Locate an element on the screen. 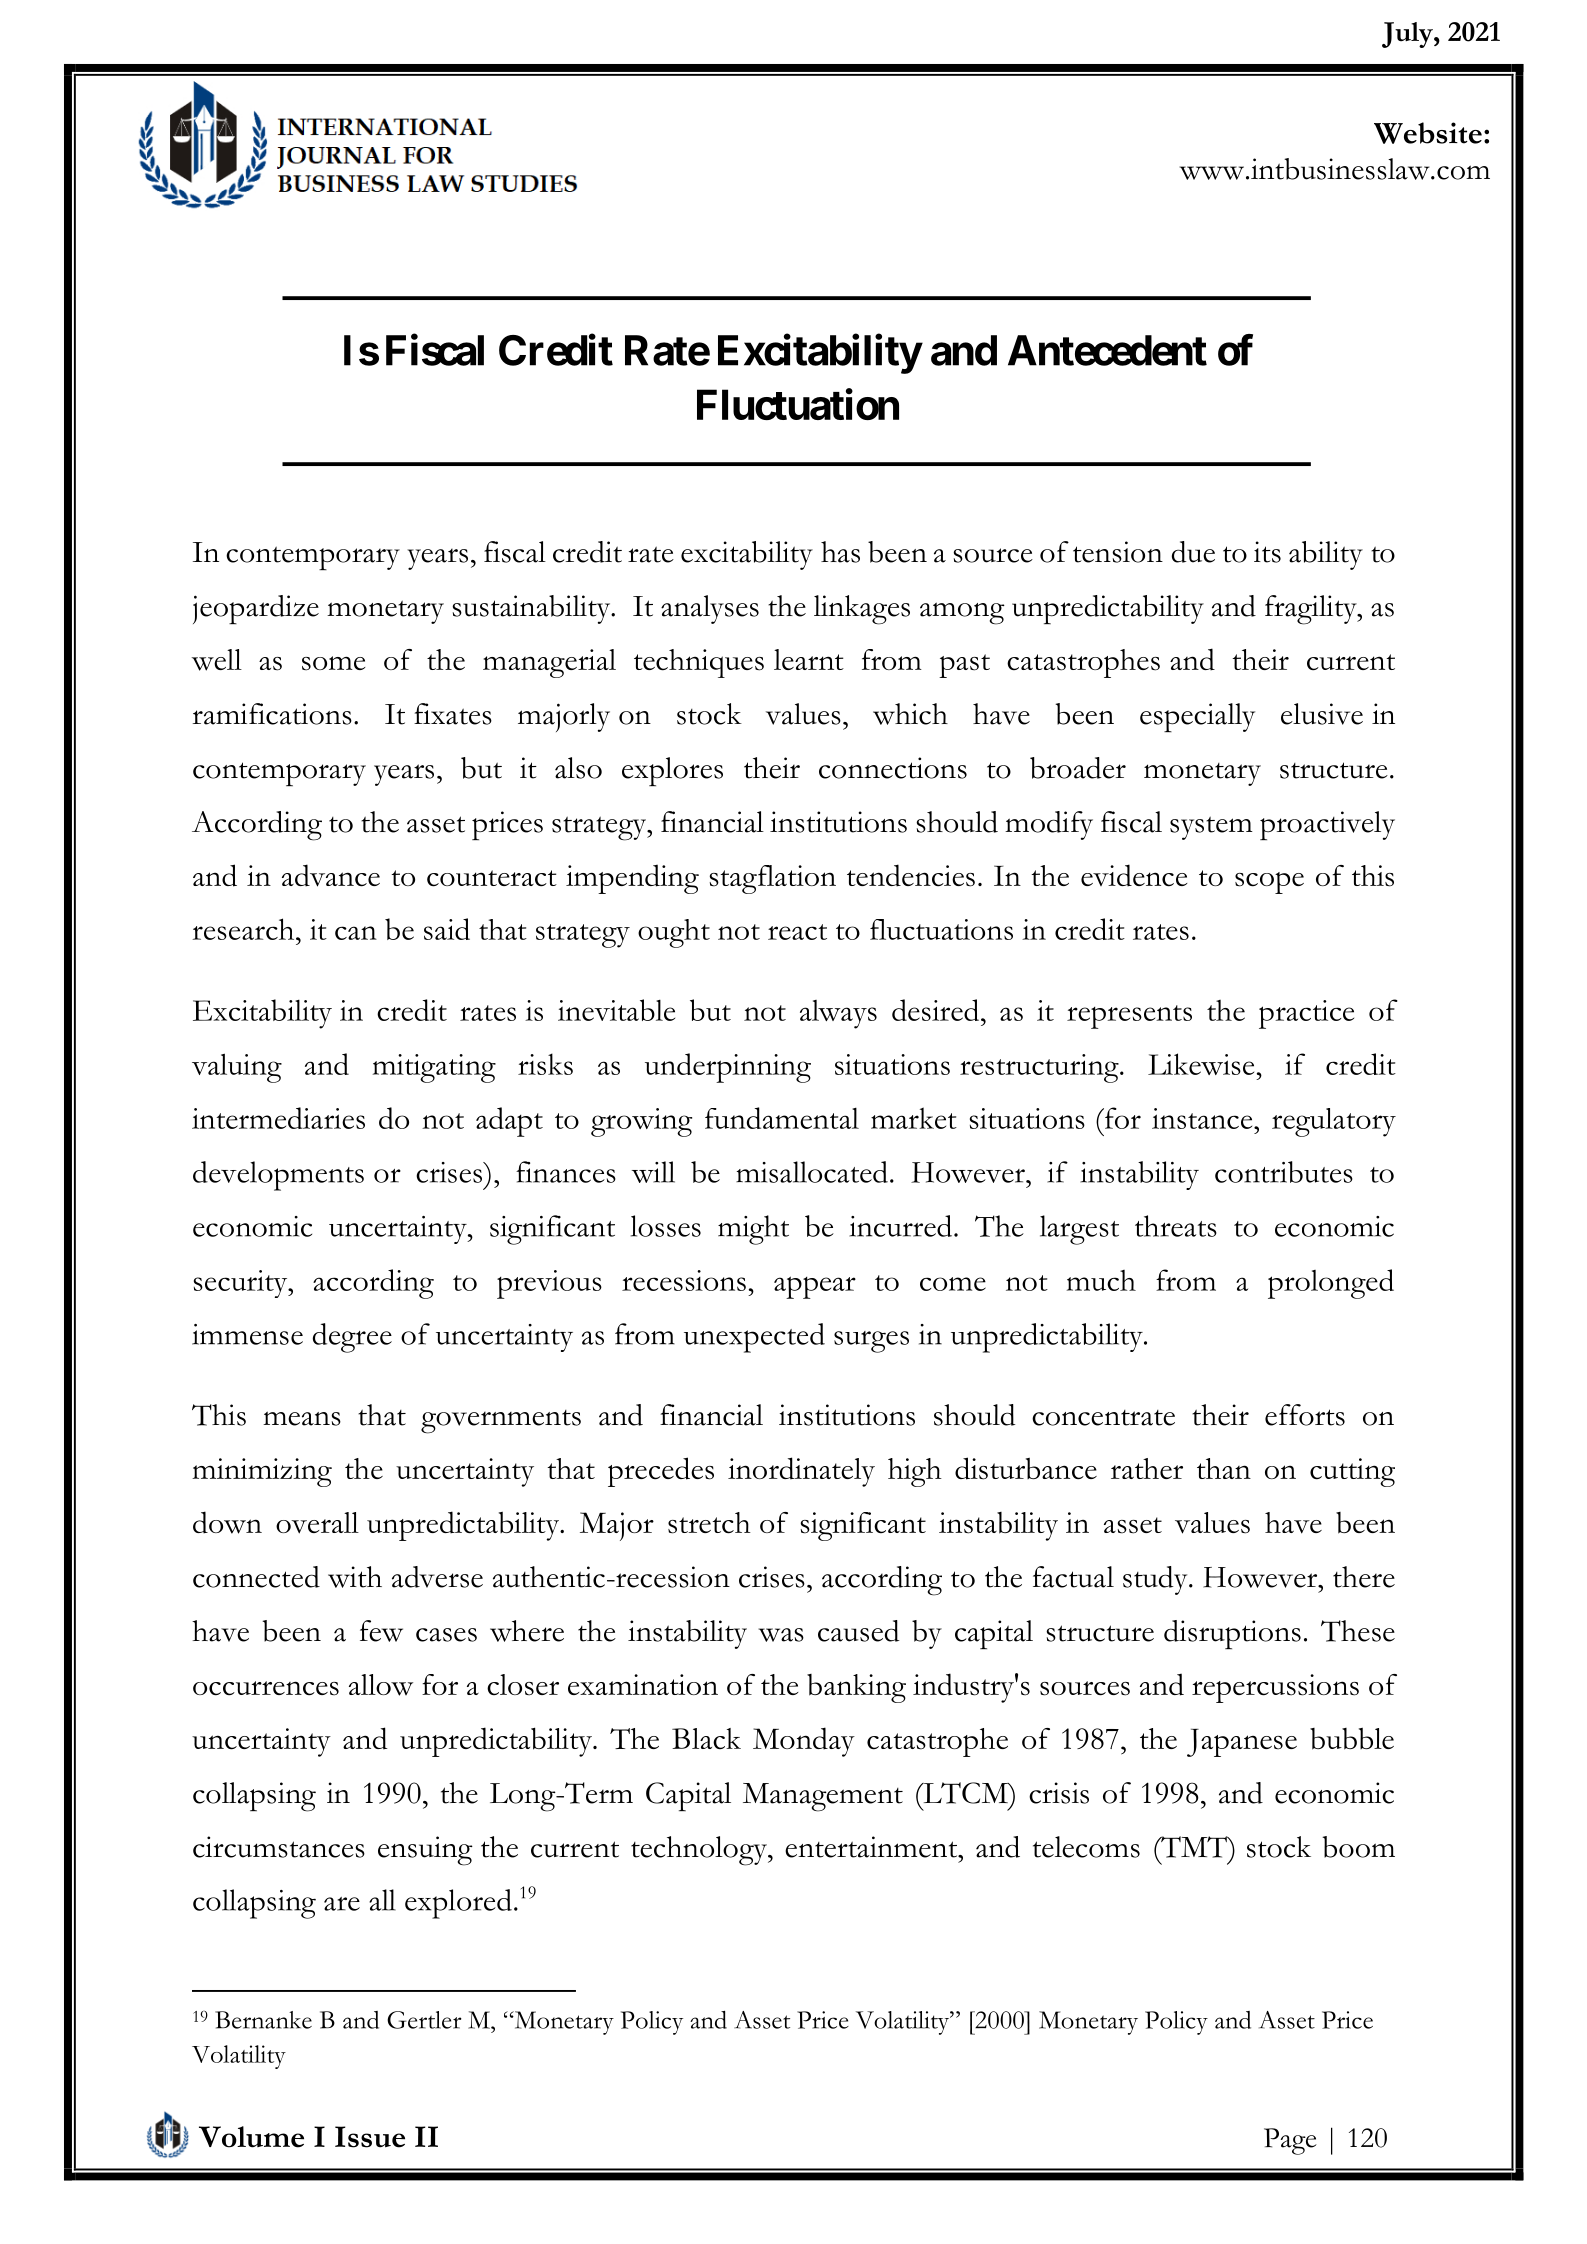 The image size is (1587, 2244). some is located at coordinates (333, 663).
